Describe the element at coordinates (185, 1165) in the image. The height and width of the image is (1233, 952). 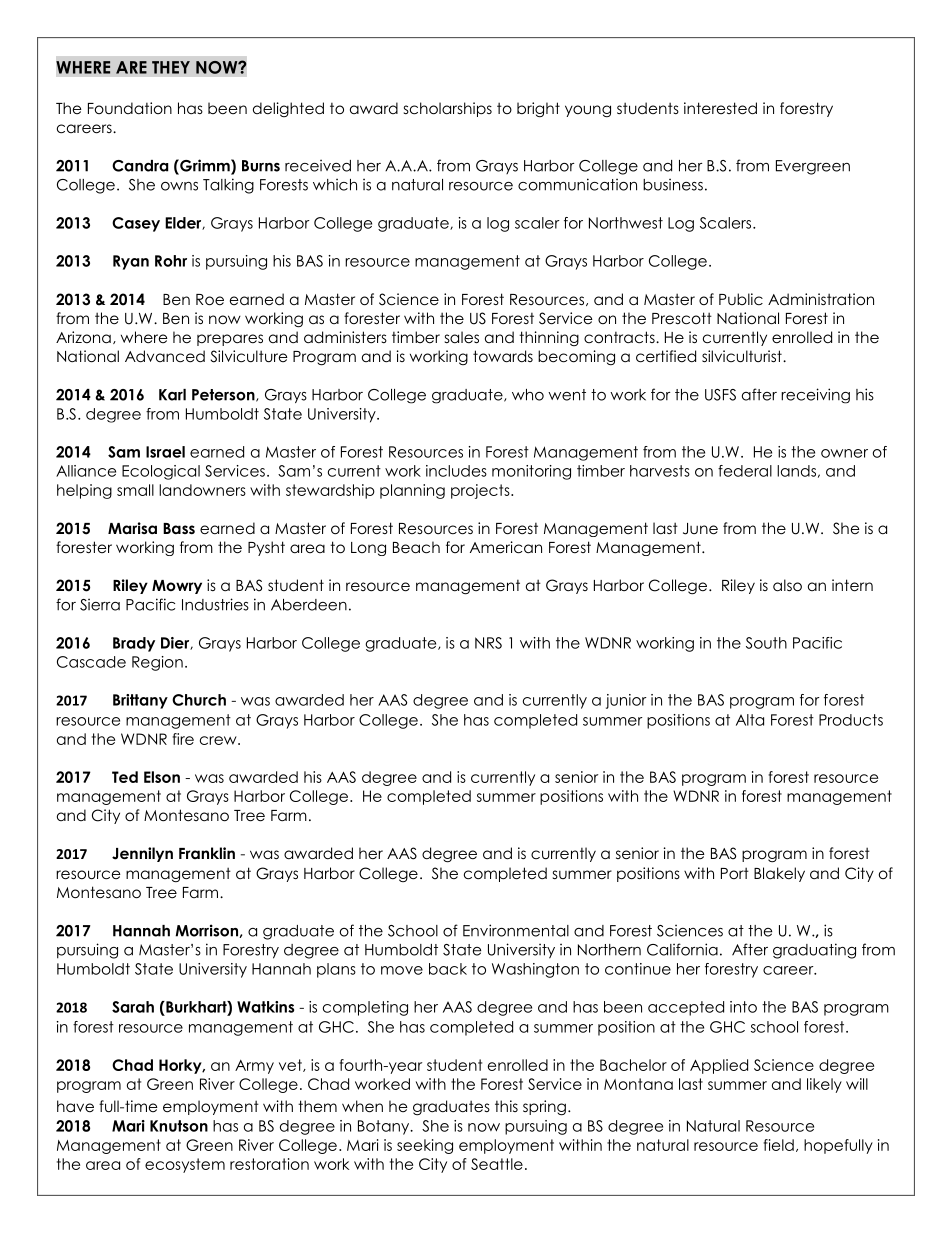
I see `ecosystem` at that location.
